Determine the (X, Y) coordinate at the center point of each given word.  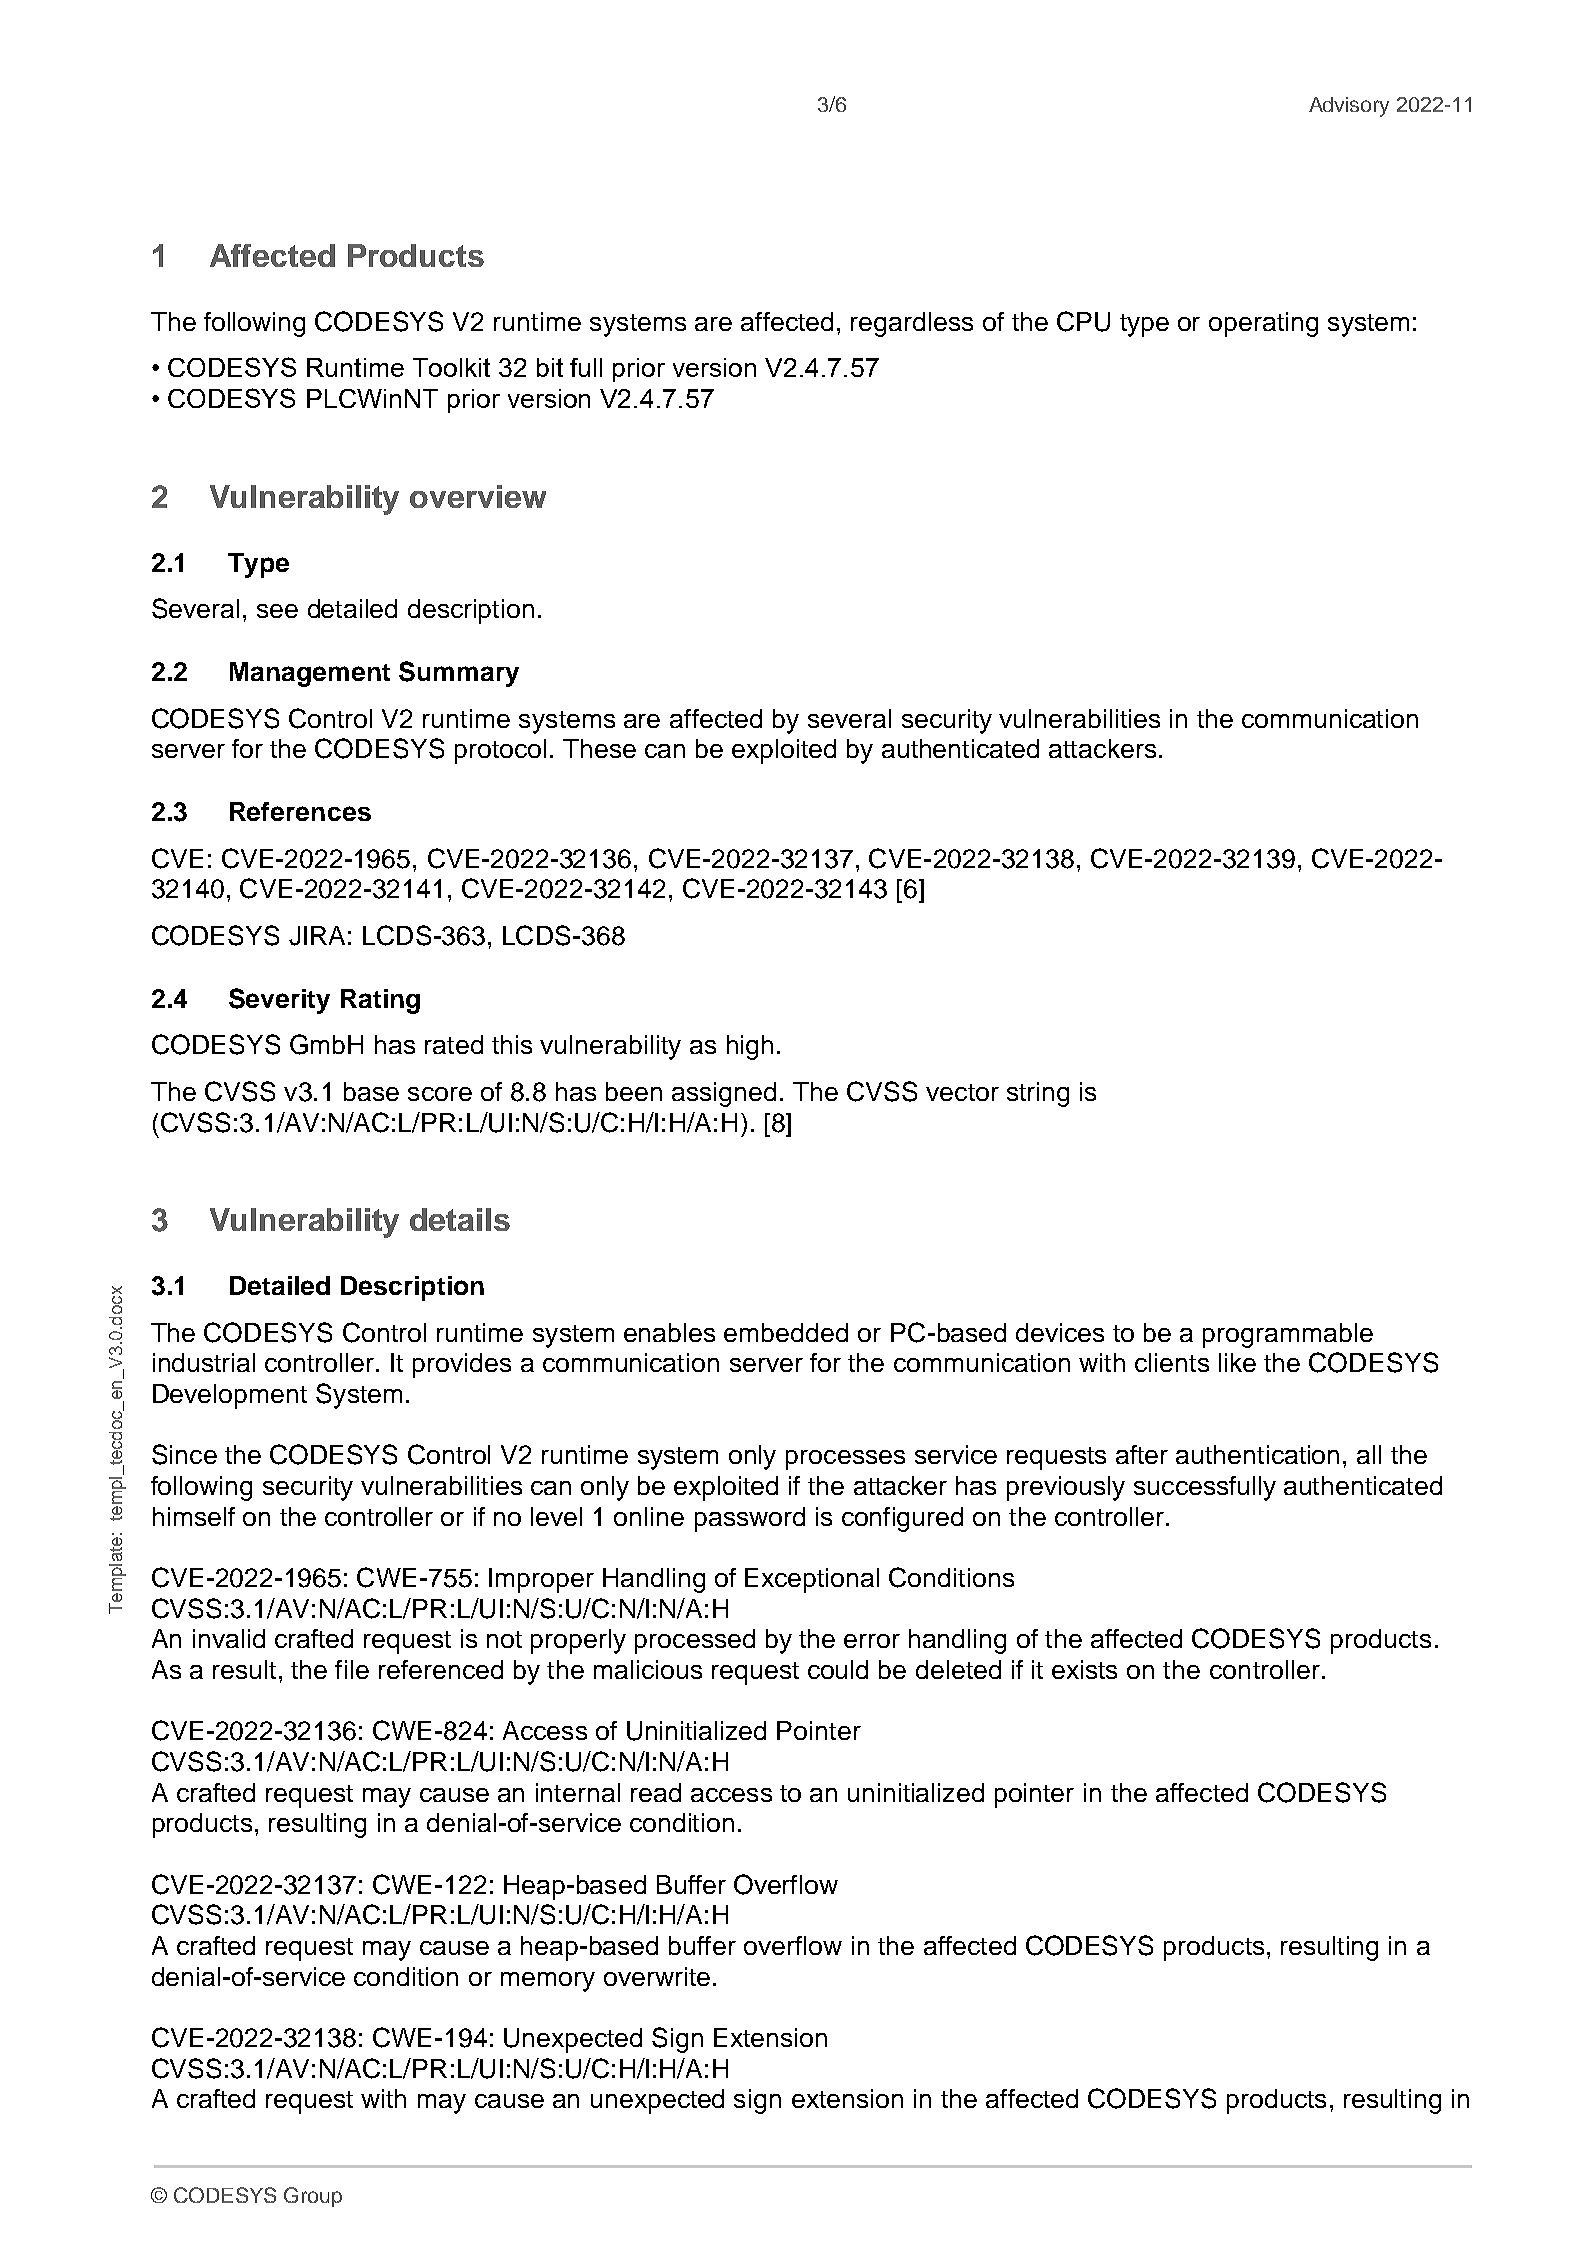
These (599, 748)
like (1237, 1362)
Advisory (1349, 107)
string (1038, 1094)
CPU (1083, 321)
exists (1084, 1669)
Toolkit (451, 367)
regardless (912, 324)
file (352, 1669)
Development (230, 1396)
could (838, 1669)
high (750, 1047)
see (277, 611)
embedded (786, 1332)
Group (313, 2197)
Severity (279, 1001)
